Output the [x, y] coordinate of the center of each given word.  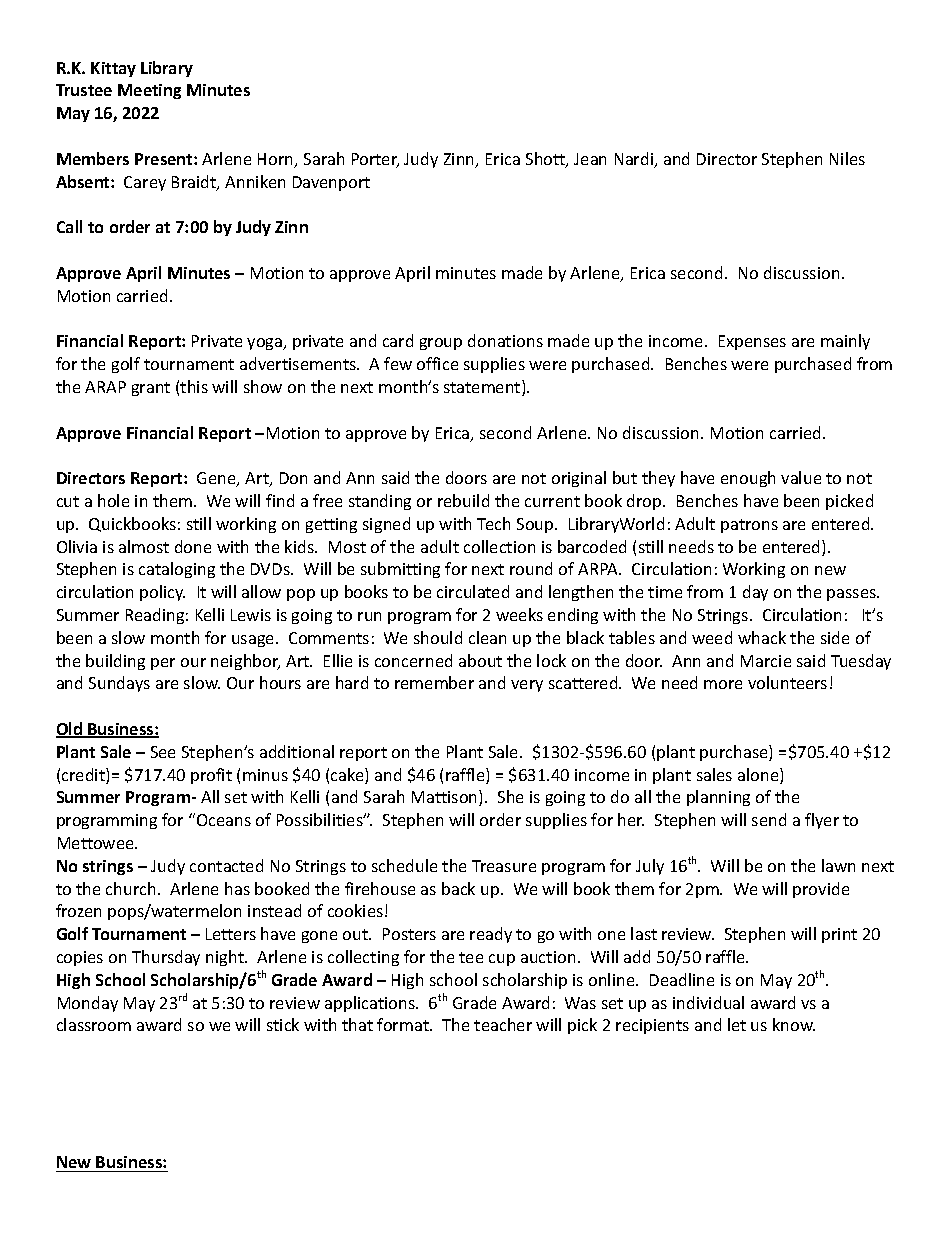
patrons [749, 526]
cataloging [177, 570]
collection [499, 546]
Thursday [166, 958]
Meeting [149, 91]
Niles [847, 158]
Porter [375, 160]
